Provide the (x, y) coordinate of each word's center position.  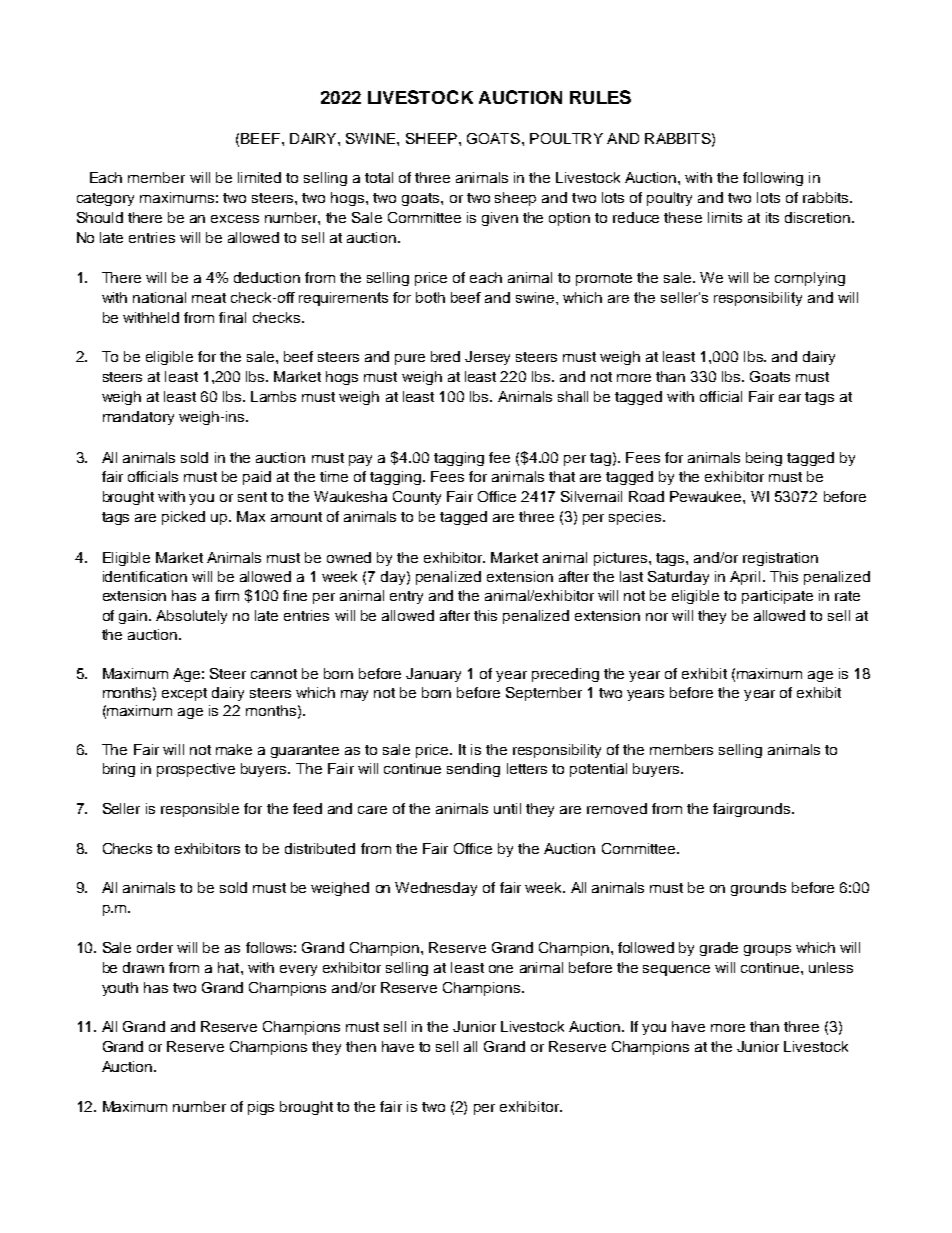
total (379, 177)
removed (617, 808)
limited (259, 177)
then (361, 1046)
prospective (196, 770)
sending (473, 770)
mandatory (138, 418)
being (764, 459)
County (417, 498)
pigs (261, 1108)
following (773, 179)
